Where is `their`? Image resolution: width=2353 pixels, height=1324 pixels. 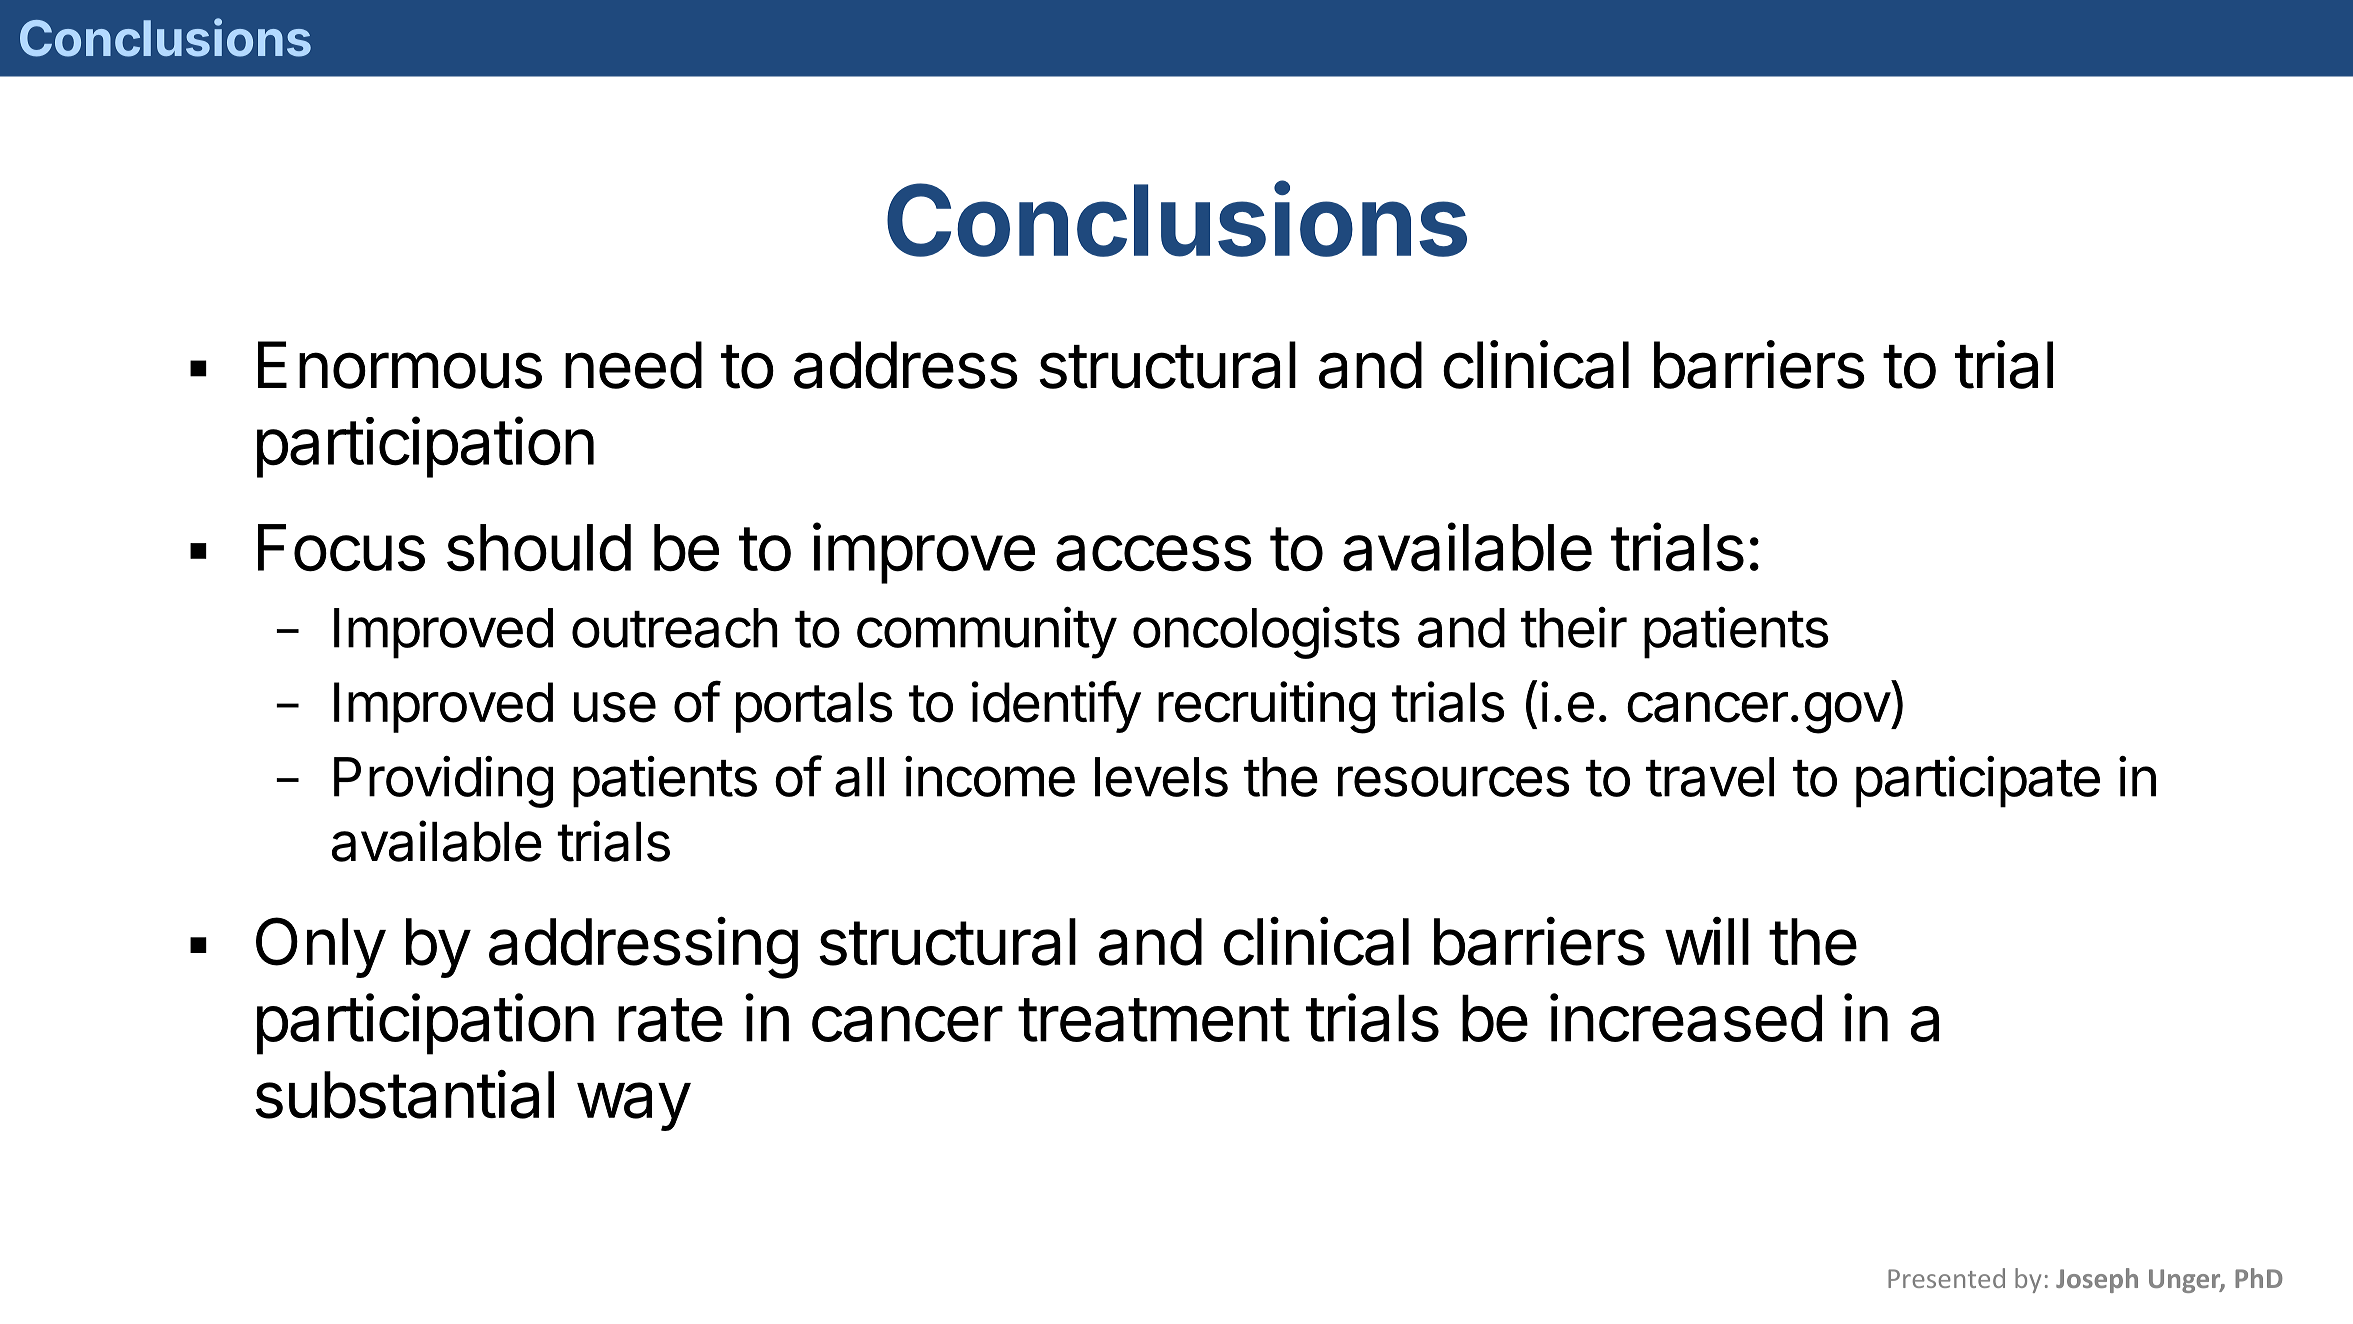 their is located at coordinates (1574, 627).
